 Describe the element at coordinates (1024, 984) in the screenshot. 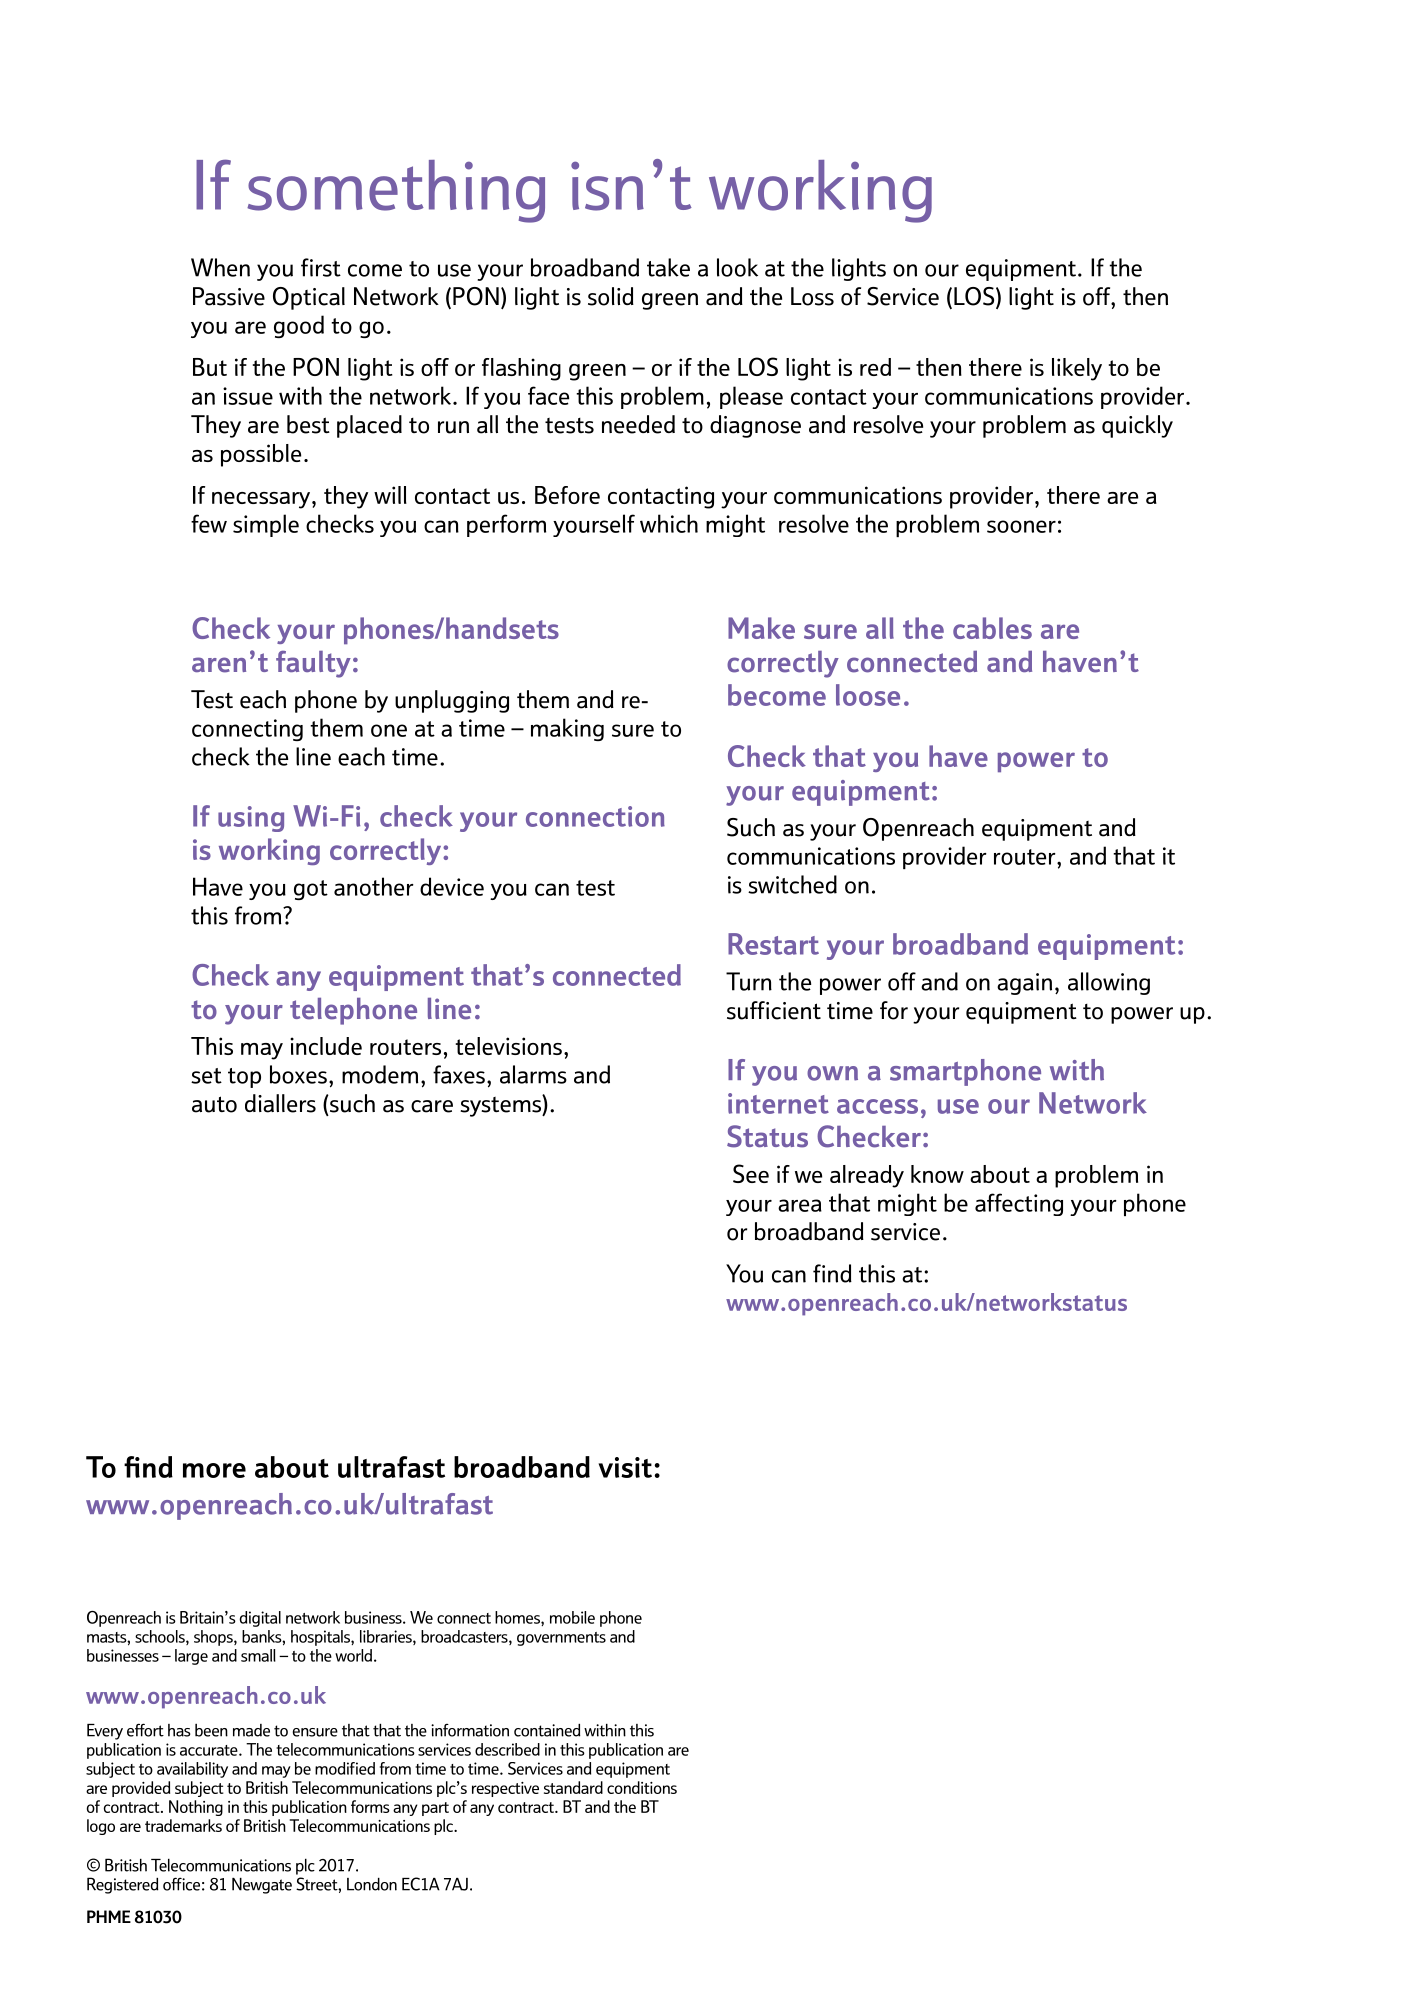

I see `again` at that location.
